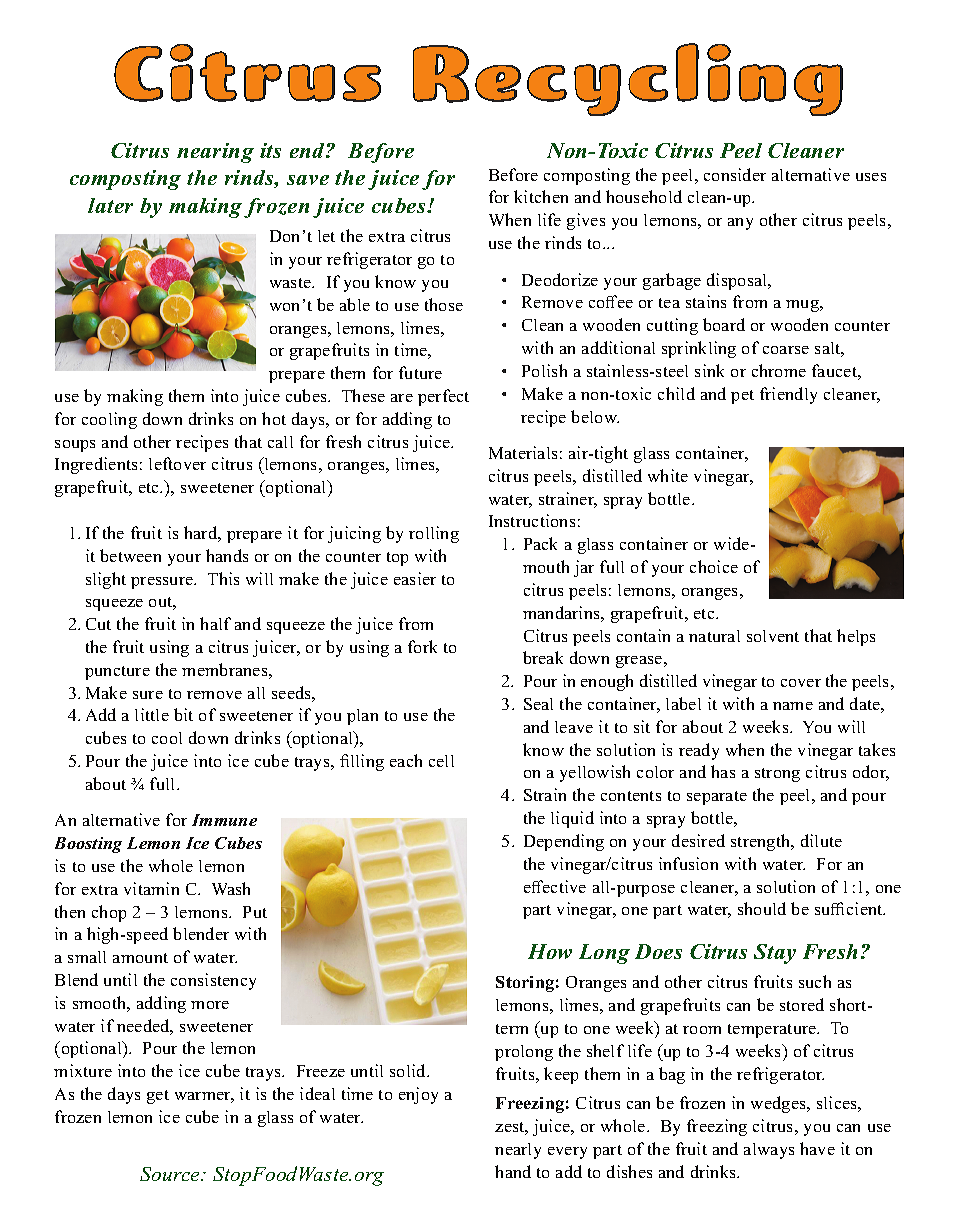  Describe the element at coordinates (224, 820) in the page. I see `Immune` at that location.
